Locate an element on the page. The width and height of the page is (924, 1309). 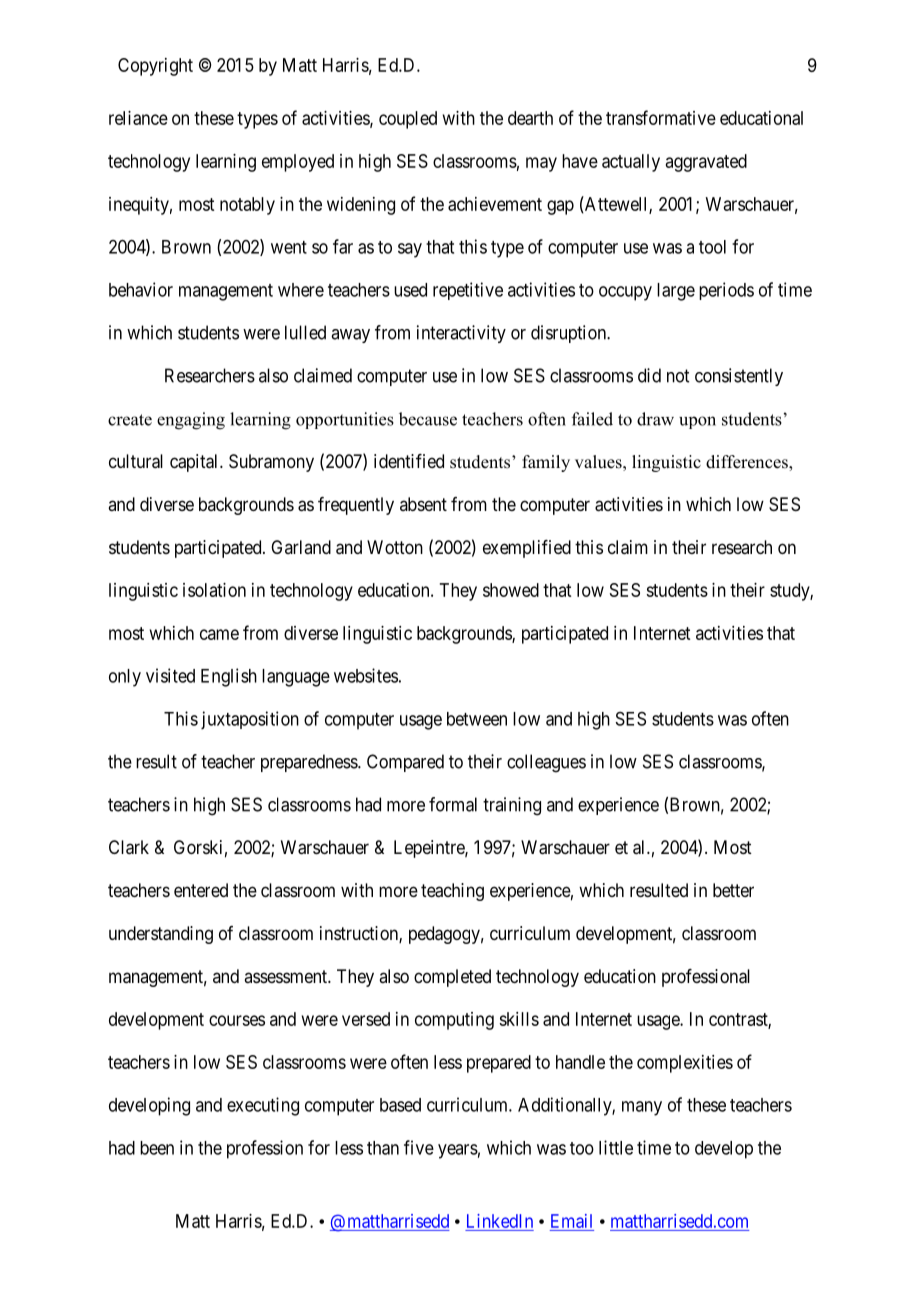
Copyright is located at coordinates (155, 67).
